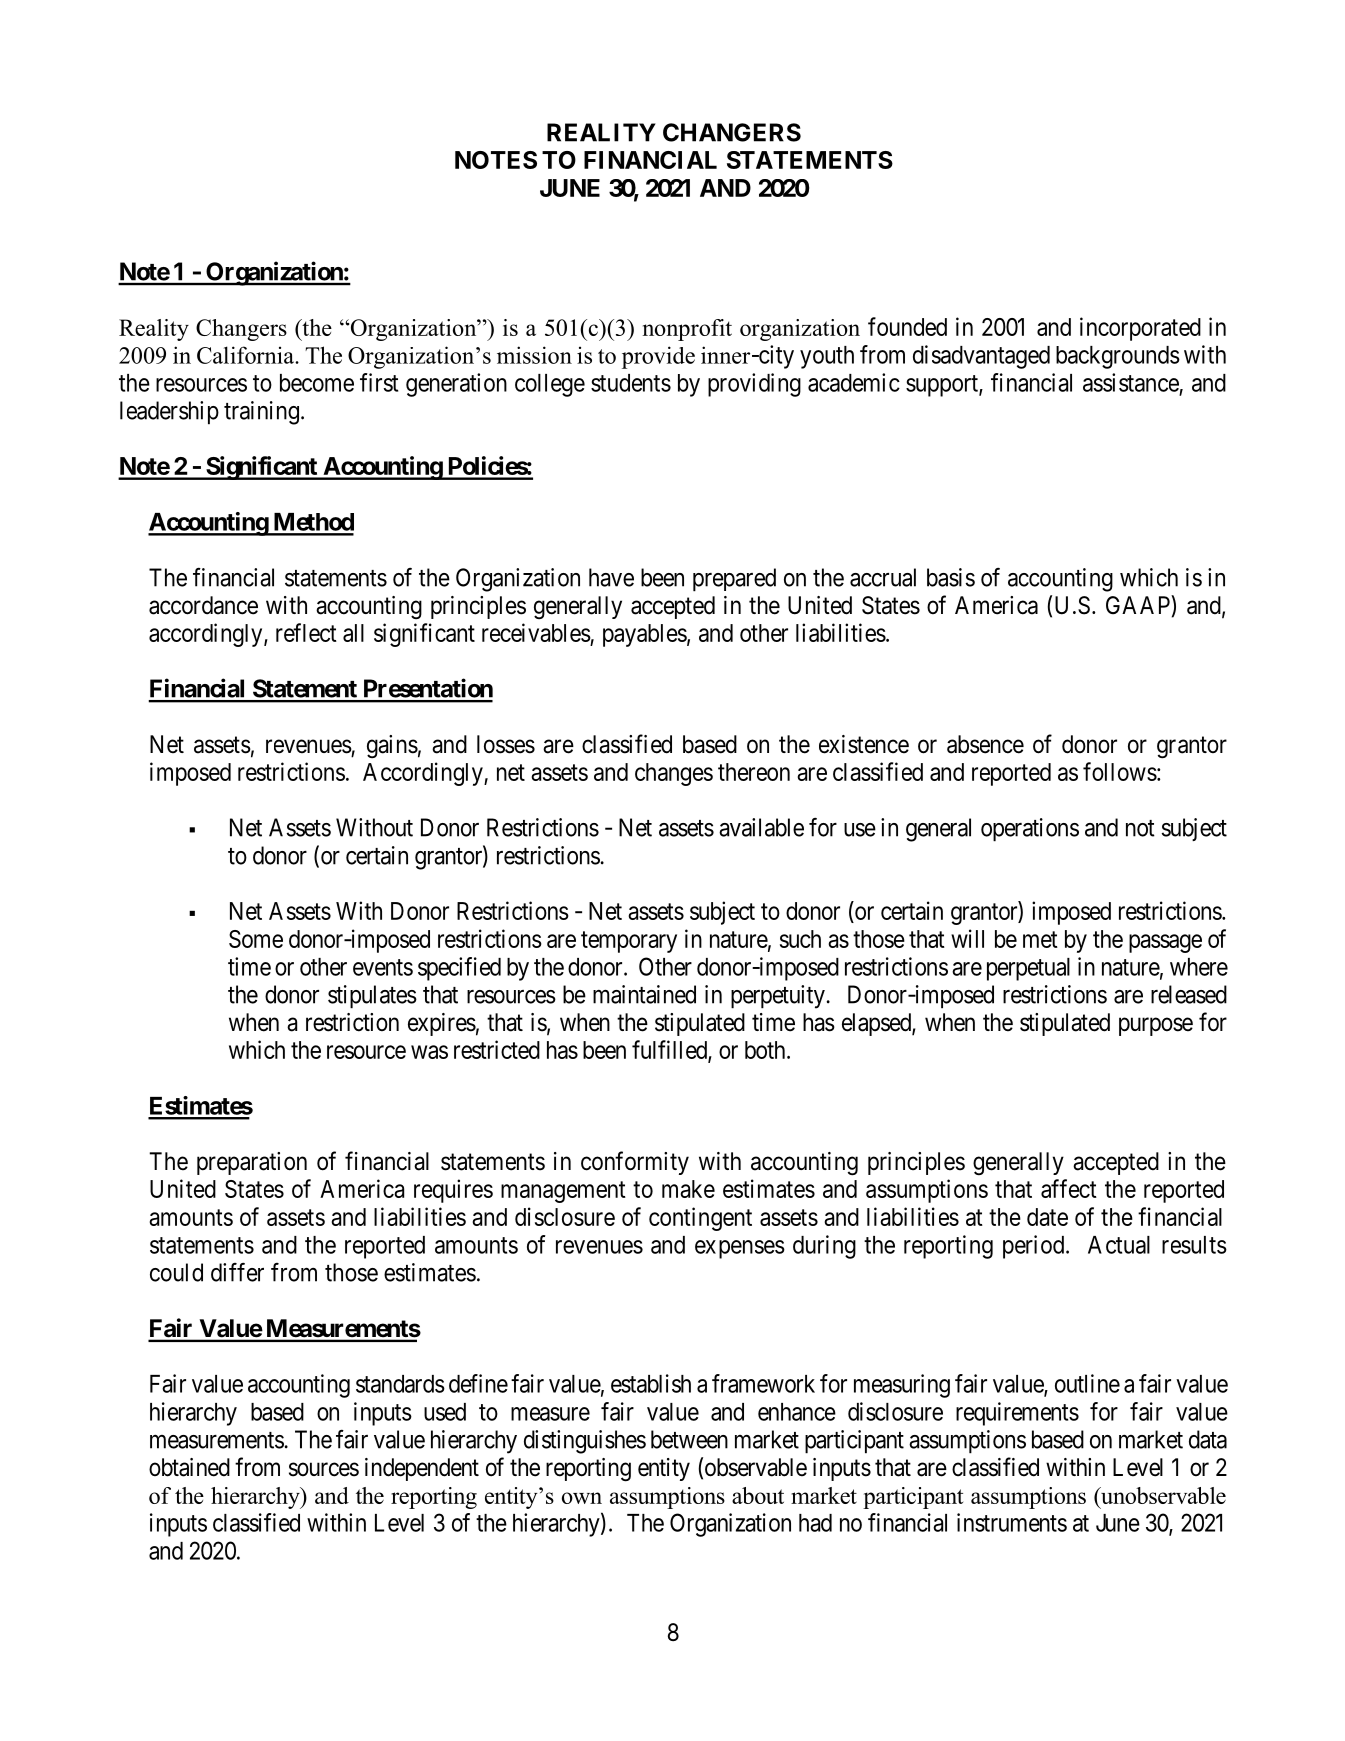 This screenshot has height=1741, width=1345. What do you see at coordinates (985, 744) in the screenshot?
I see `absence` at bounding box center [985, 744].
